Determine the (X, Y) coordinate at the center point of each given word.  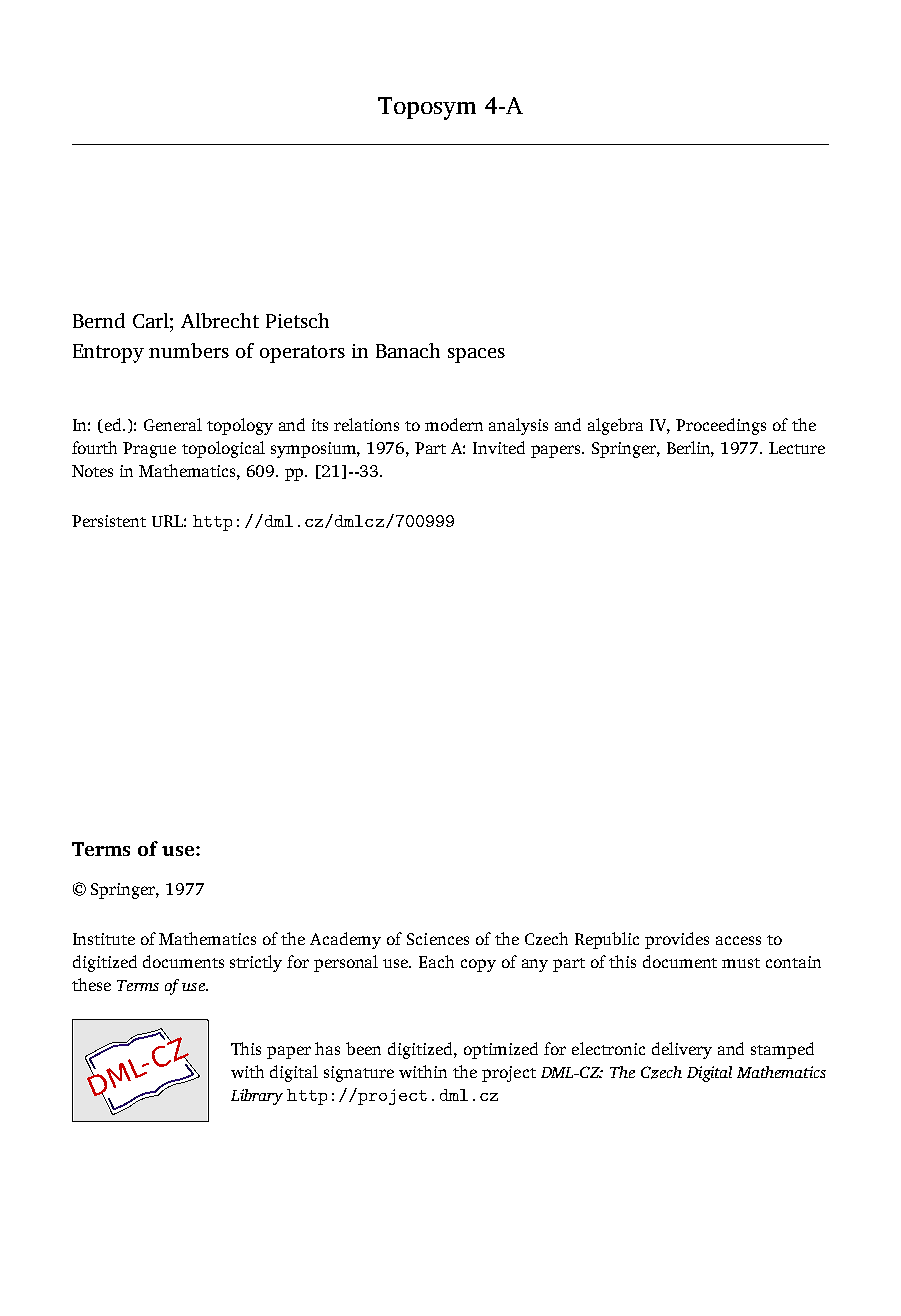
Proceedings (721, 426)
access (738, 940)
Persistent (109, 521)
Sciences (438, 939)
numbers (189, 350)
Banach (408, 350)
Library (257, 1097)
